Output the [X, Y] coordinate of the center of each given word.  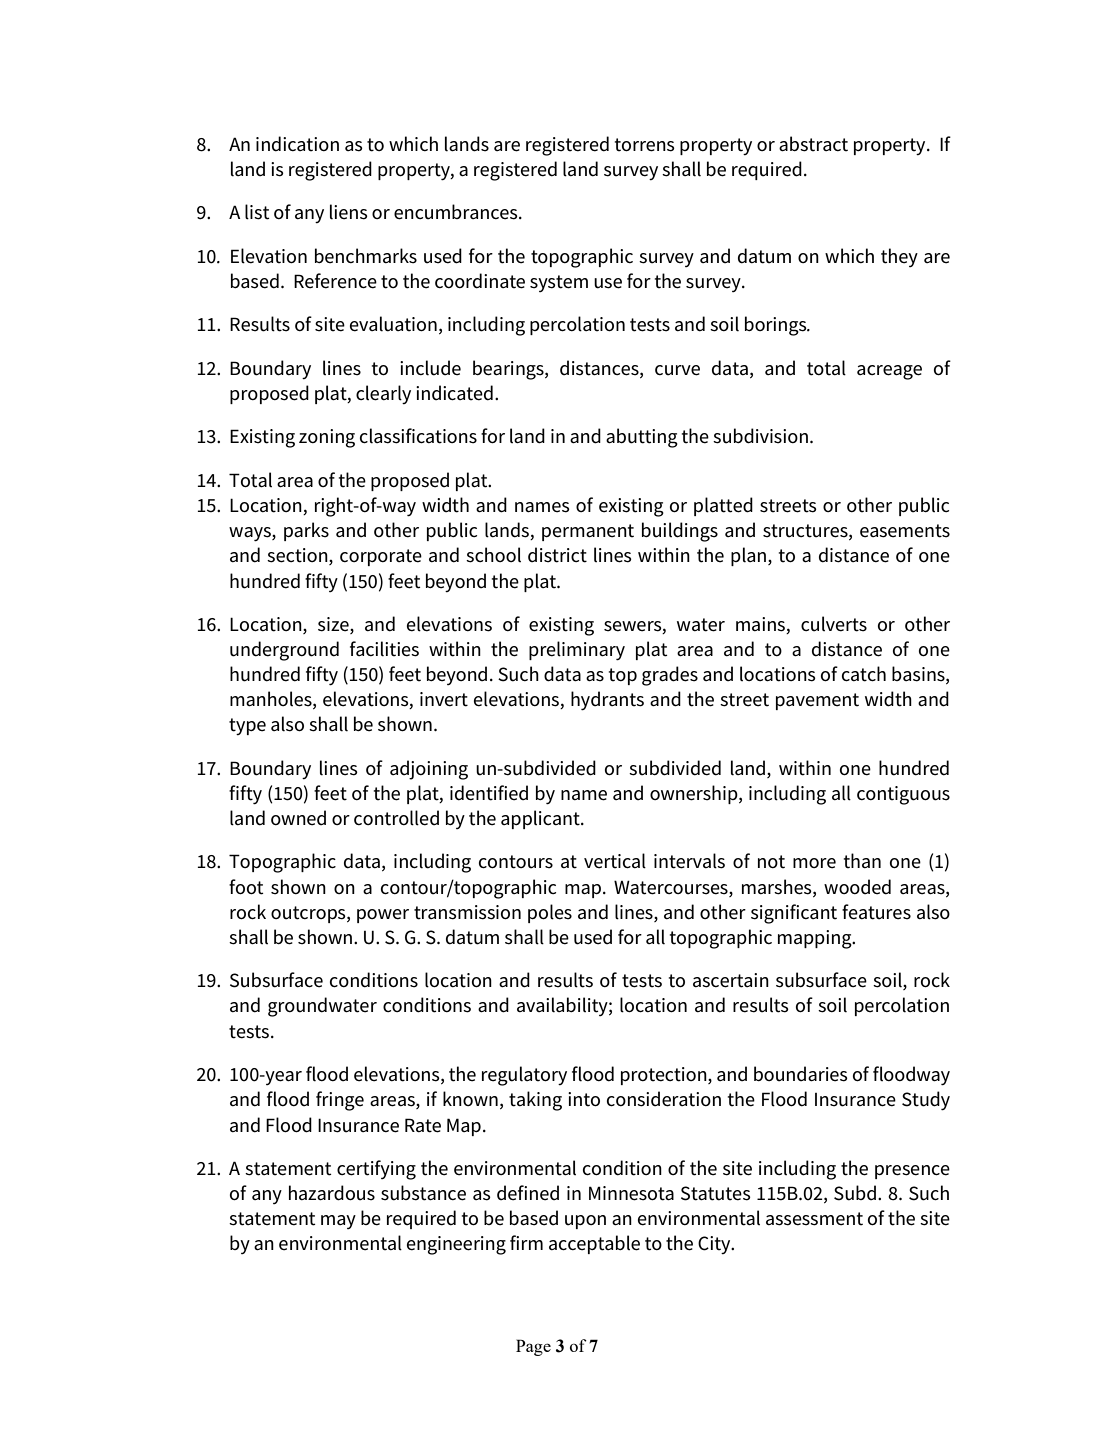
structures [806, 531]
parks [306, 531]
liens [349, 212]
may [338, 1222]
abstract [813, 144]
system [559, 283]
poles [550, 913]
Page [533, 1347]
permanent [588, 532]
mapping [816, 939]
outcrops [309, 914]
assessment [814, 1219]
